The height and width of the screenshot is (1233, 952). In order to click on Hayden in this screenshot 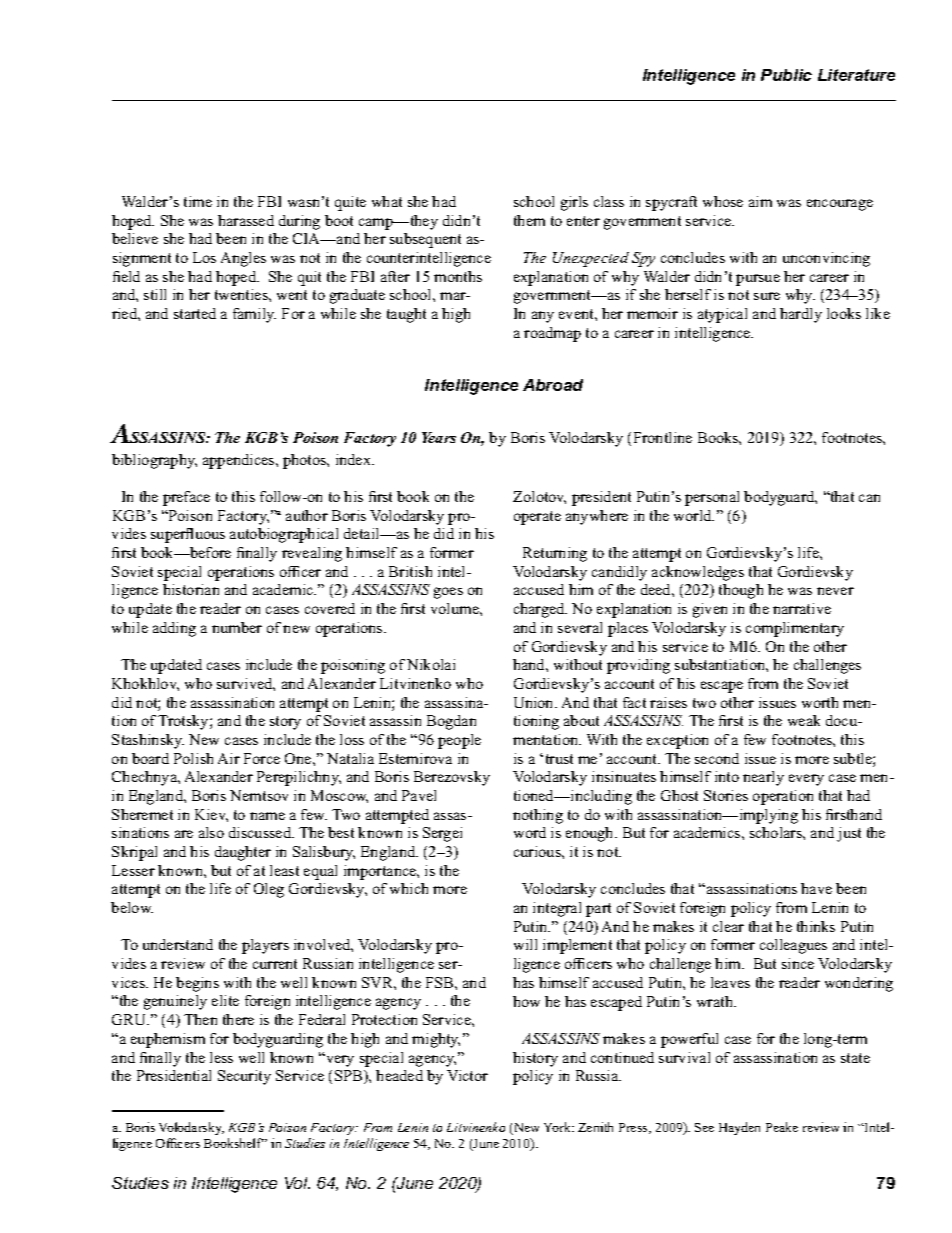, I will do `click(739, 1128)`.
